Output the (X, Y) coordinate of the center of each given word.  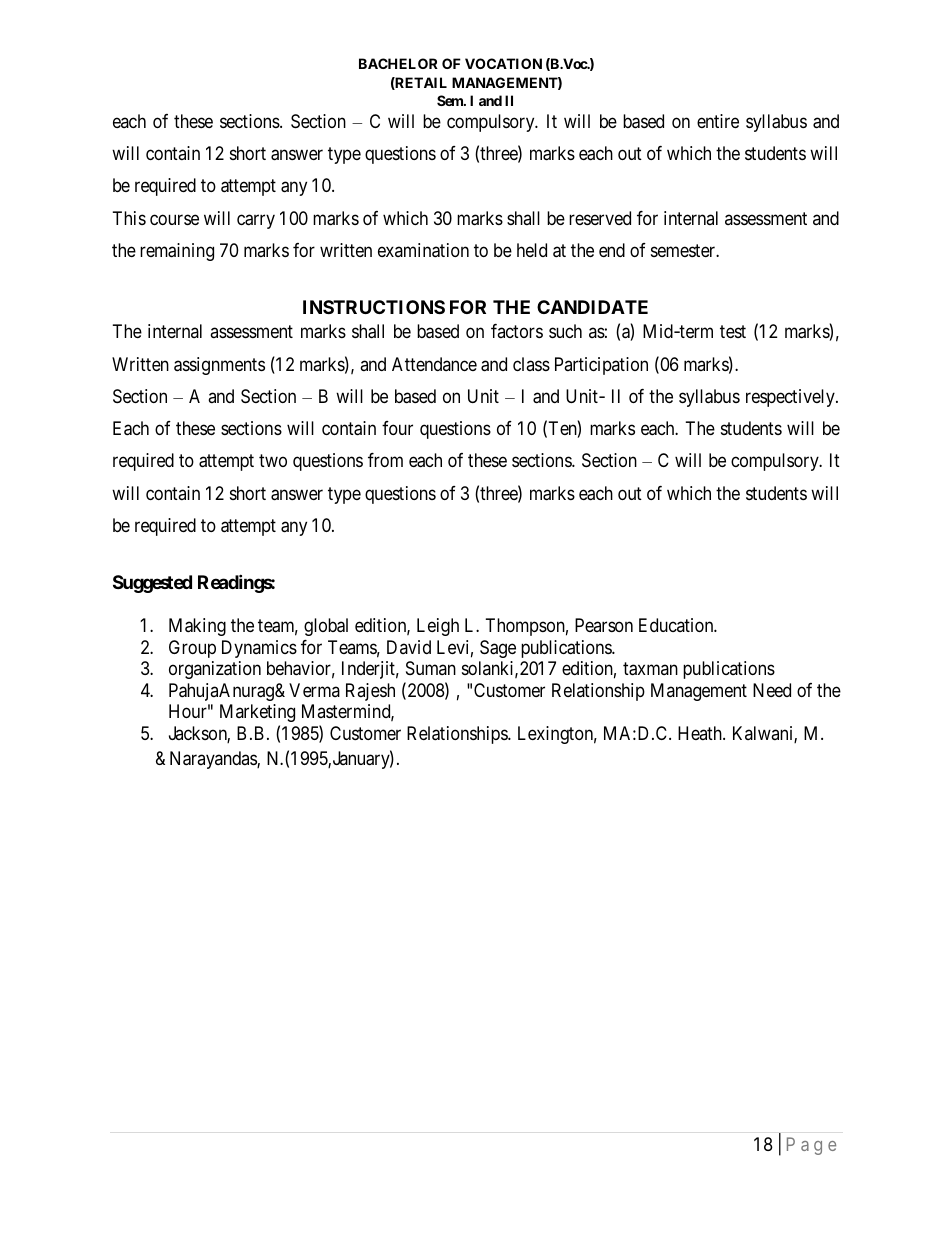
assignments (219, 366)
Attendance (434, 364)
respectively (791, 398)
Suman (431, 668)
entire (718, 121)
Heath (701, 733)
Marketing (257, 713)
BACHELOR (398, 63)
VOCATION (503, 63)
